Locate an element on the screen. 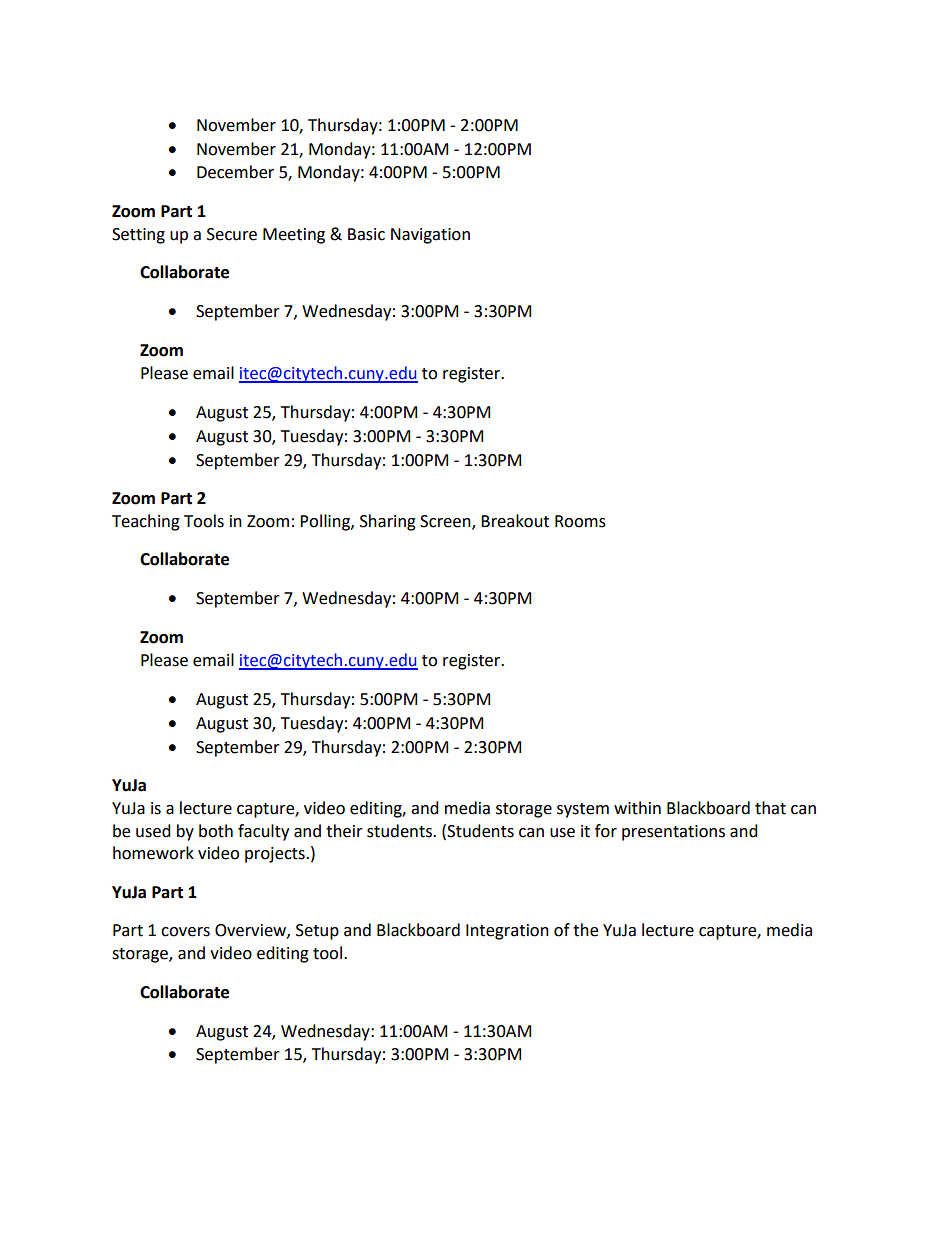 Image resolution: width=952 pixels, height=1233 pixels. Teaching is located at coordinates (146, 522).
